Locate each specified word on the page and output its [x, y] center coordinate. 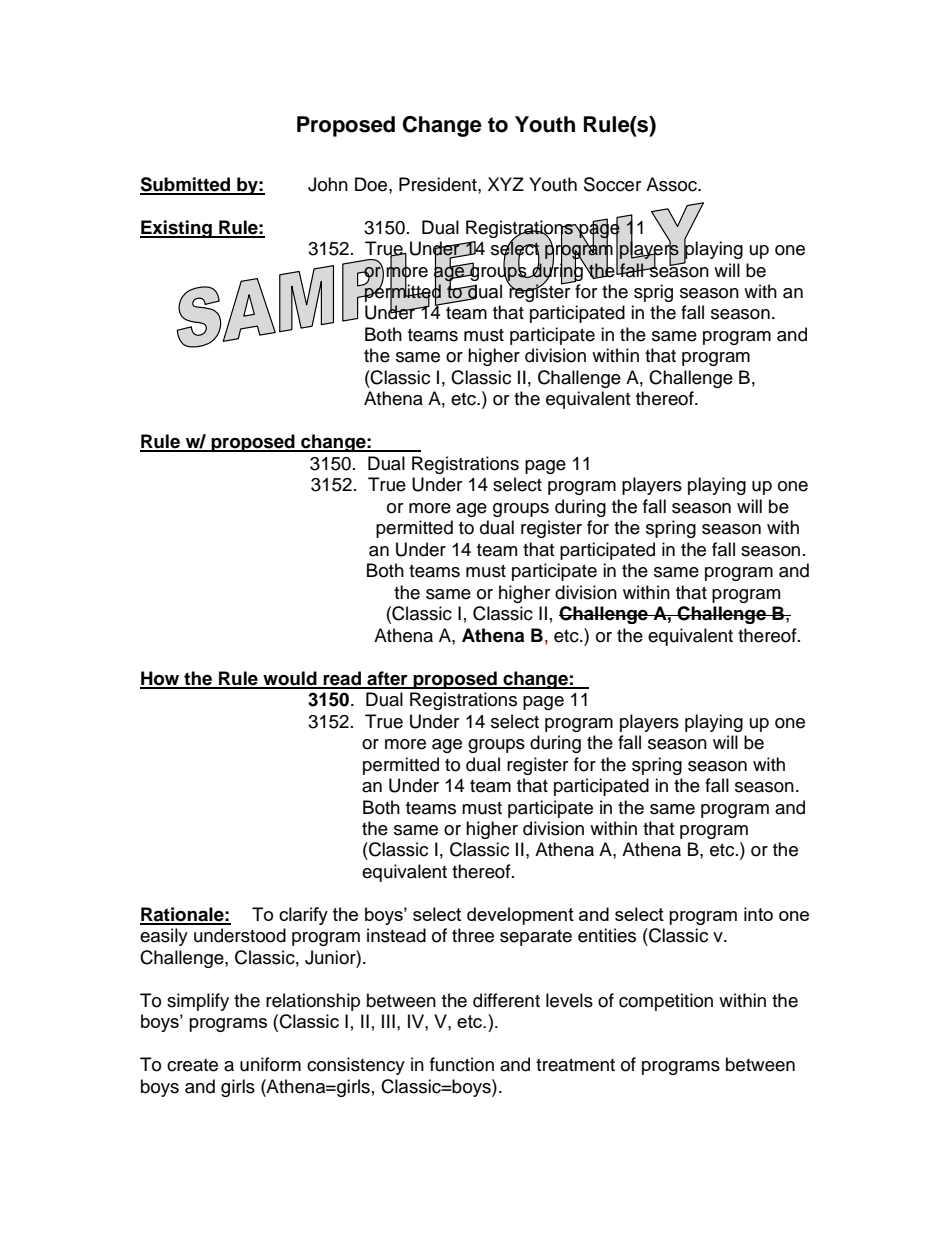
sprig [653, 293]
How [161, 679]
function [462, 1064]
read [342, 679]
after [387, 679]
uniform [270, 1064]
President [439, 184]
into [758, 914]
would [290, 679]
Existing [177, 229]
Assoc [672, 184]
